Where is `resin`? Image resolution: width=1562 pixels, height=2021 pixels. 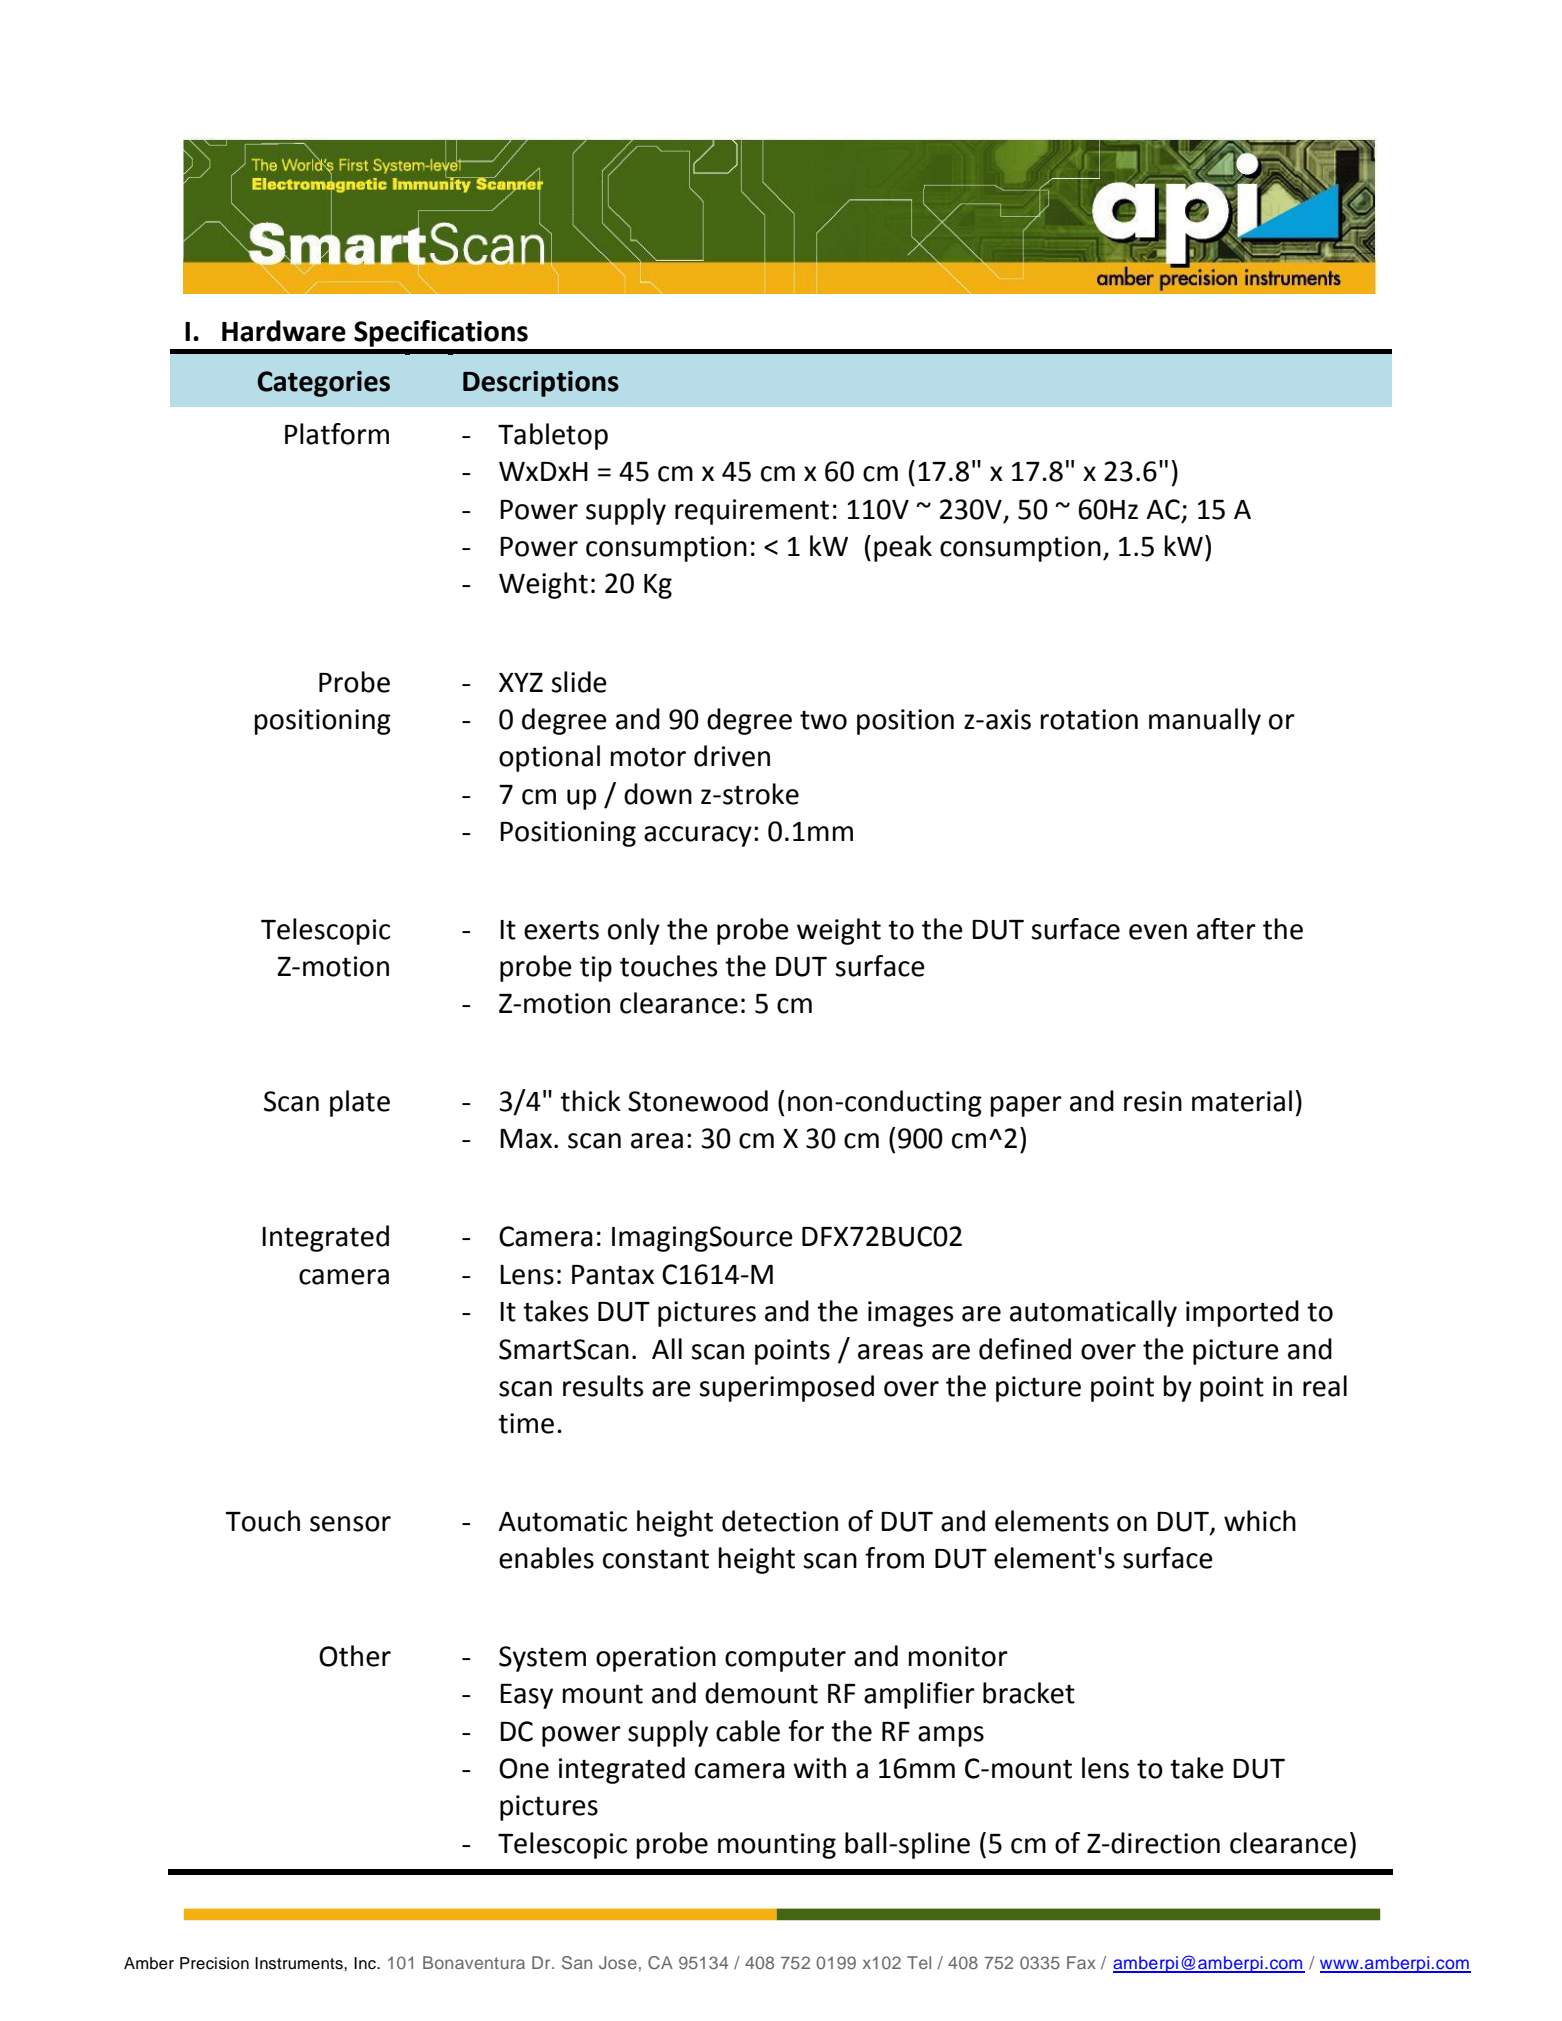
resin is located at coordinates (1153, 1101).
